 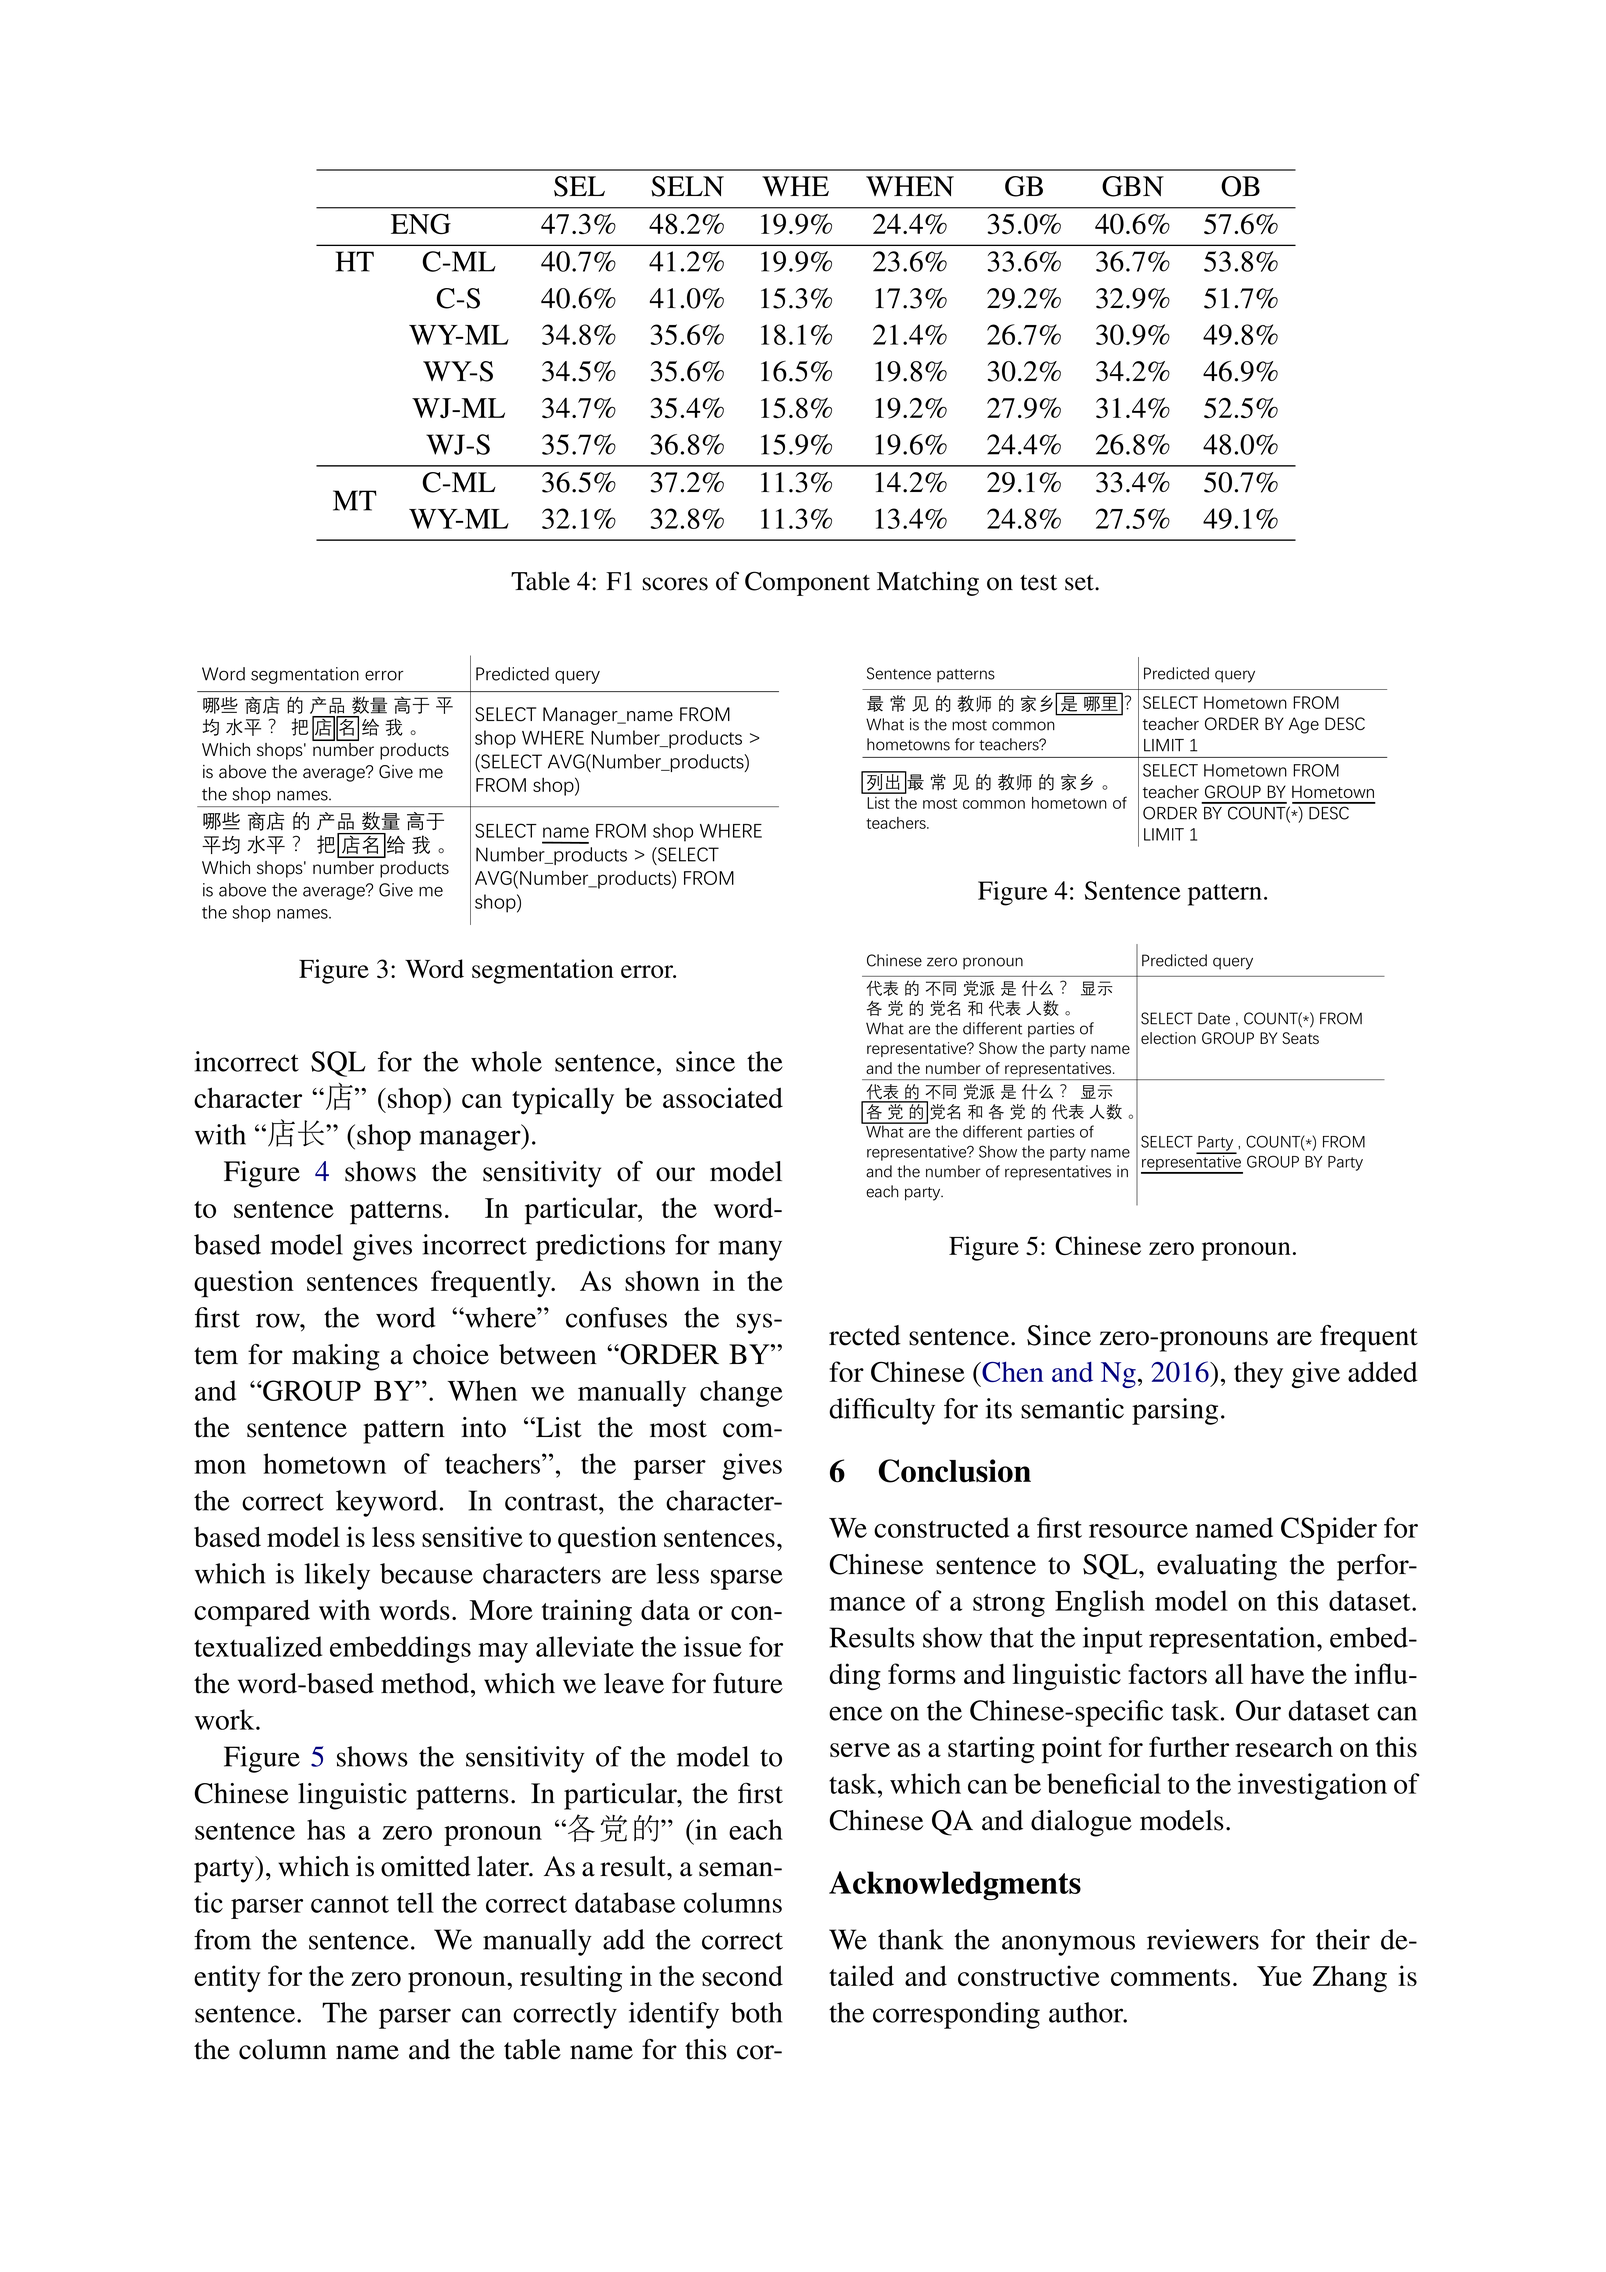 What do you see at coordinates (742, 1975) in the image?
I see `second` at bounding box center [742, 1975].
